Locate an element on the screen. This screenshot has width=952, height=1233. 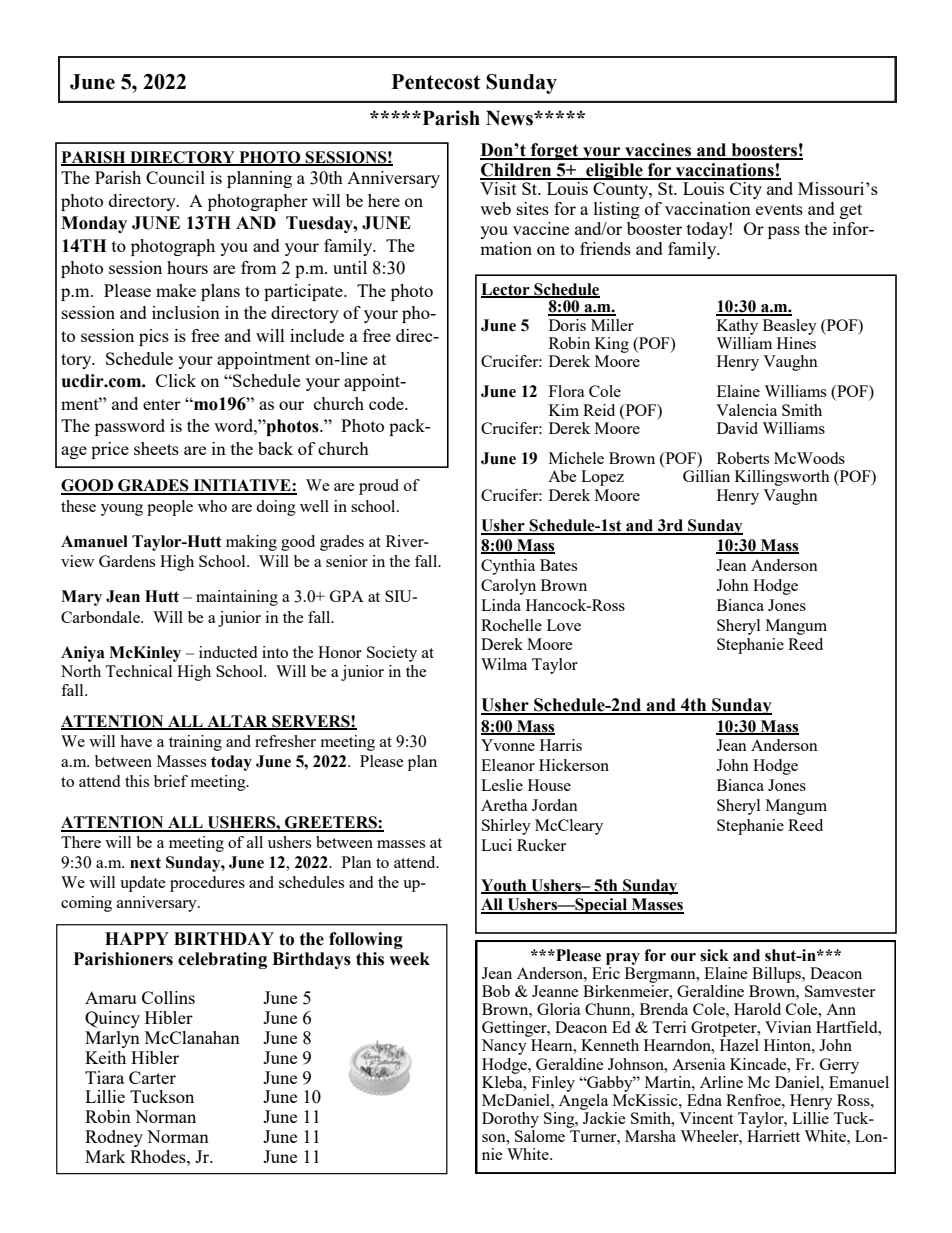
Council is located at coordinates (175, 177).
